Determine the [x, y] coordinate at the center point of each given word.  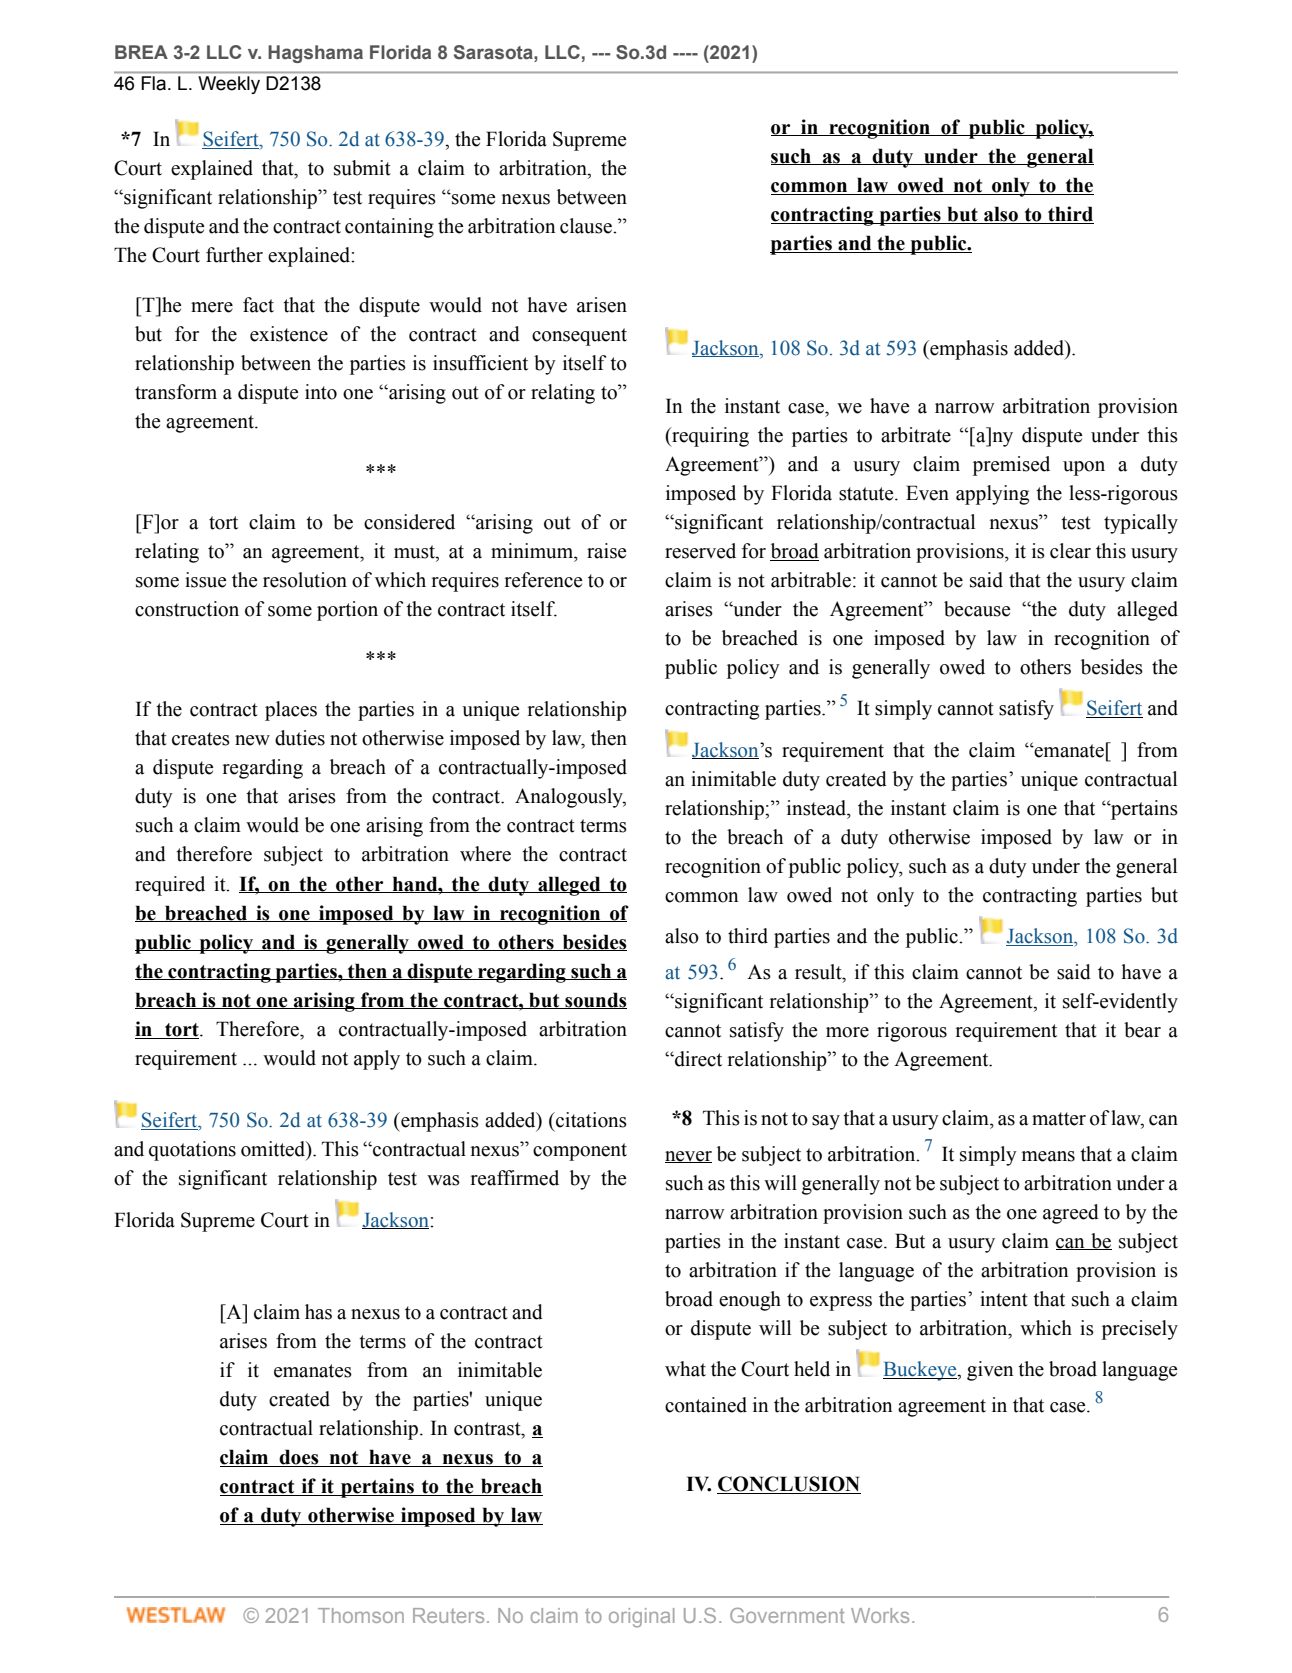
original [641, 1618]
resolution [305, 580]
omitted [274, 1150]
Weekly [229, 85]
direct [697, 1059]
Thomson [361, 1615]
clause [587, 226]
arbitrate [916, 435]
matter [1059, 1119]
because [977, 609]
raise [606, 551]
